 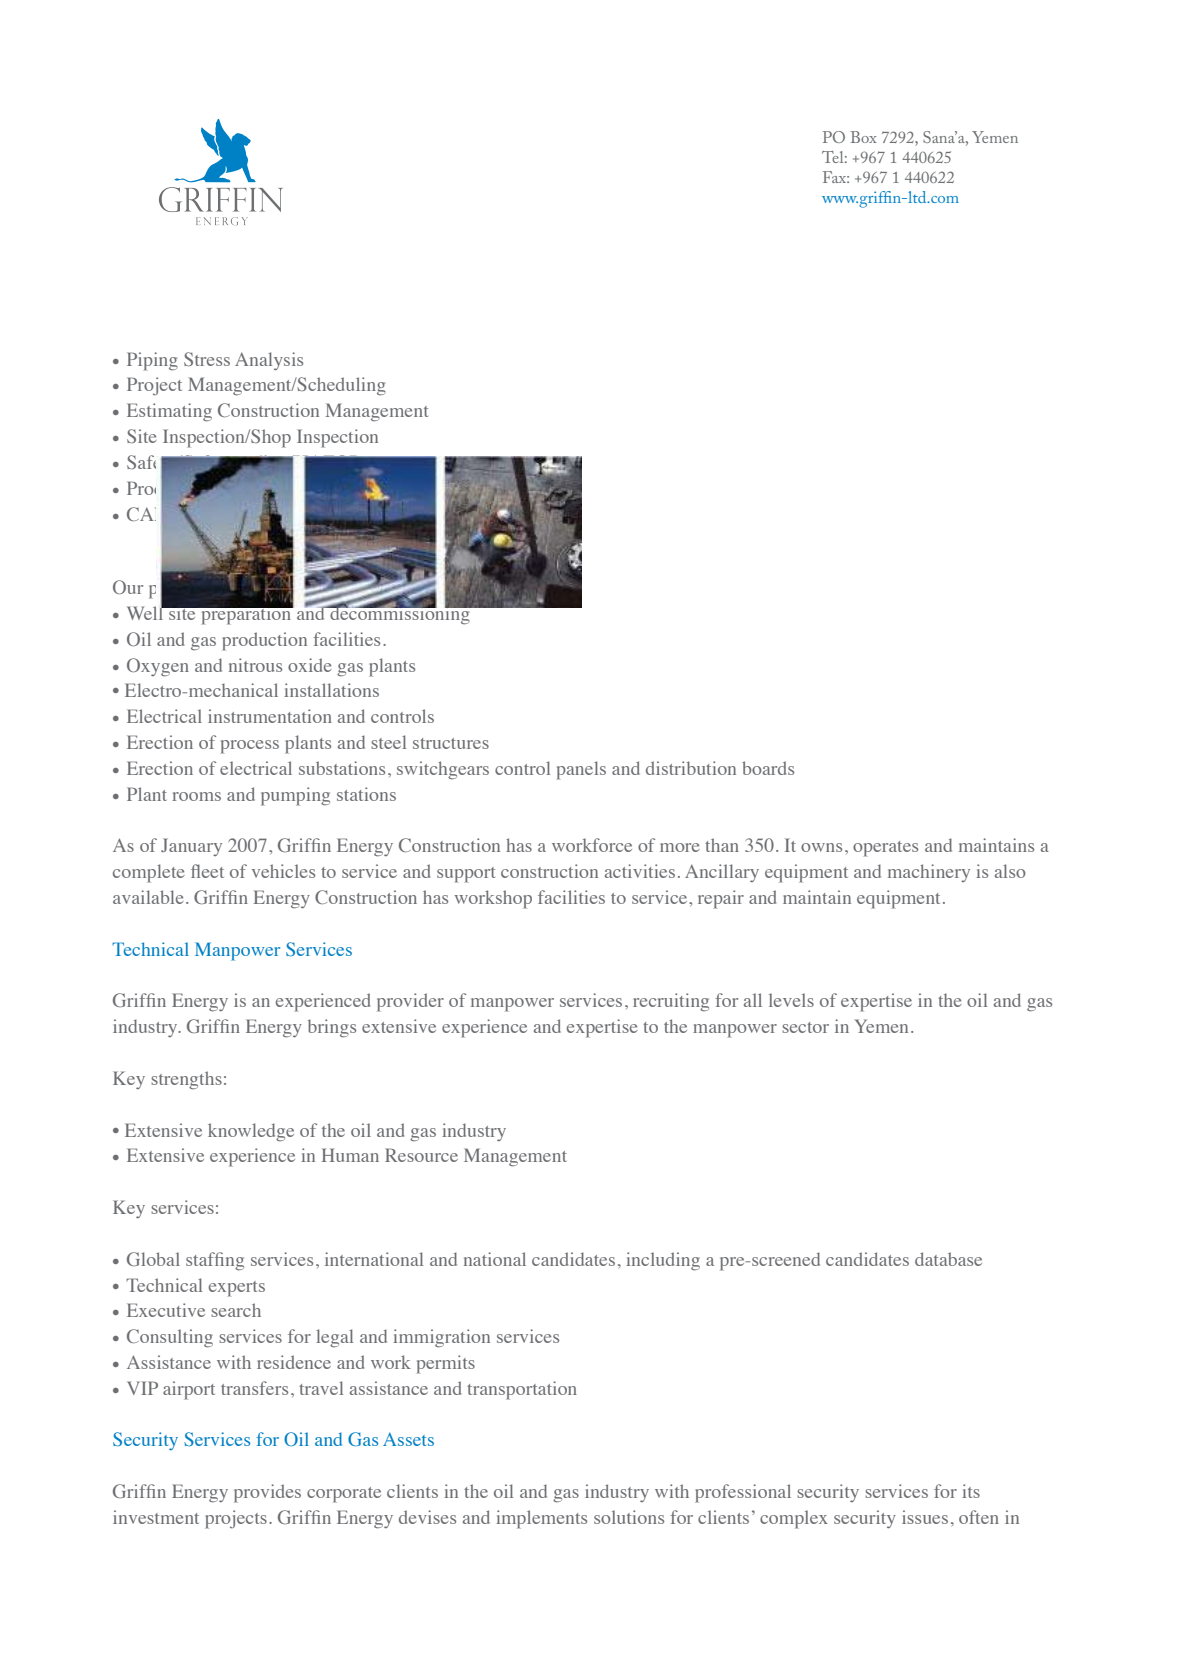 I want to click on levels, so click(x=791, y=1000).
